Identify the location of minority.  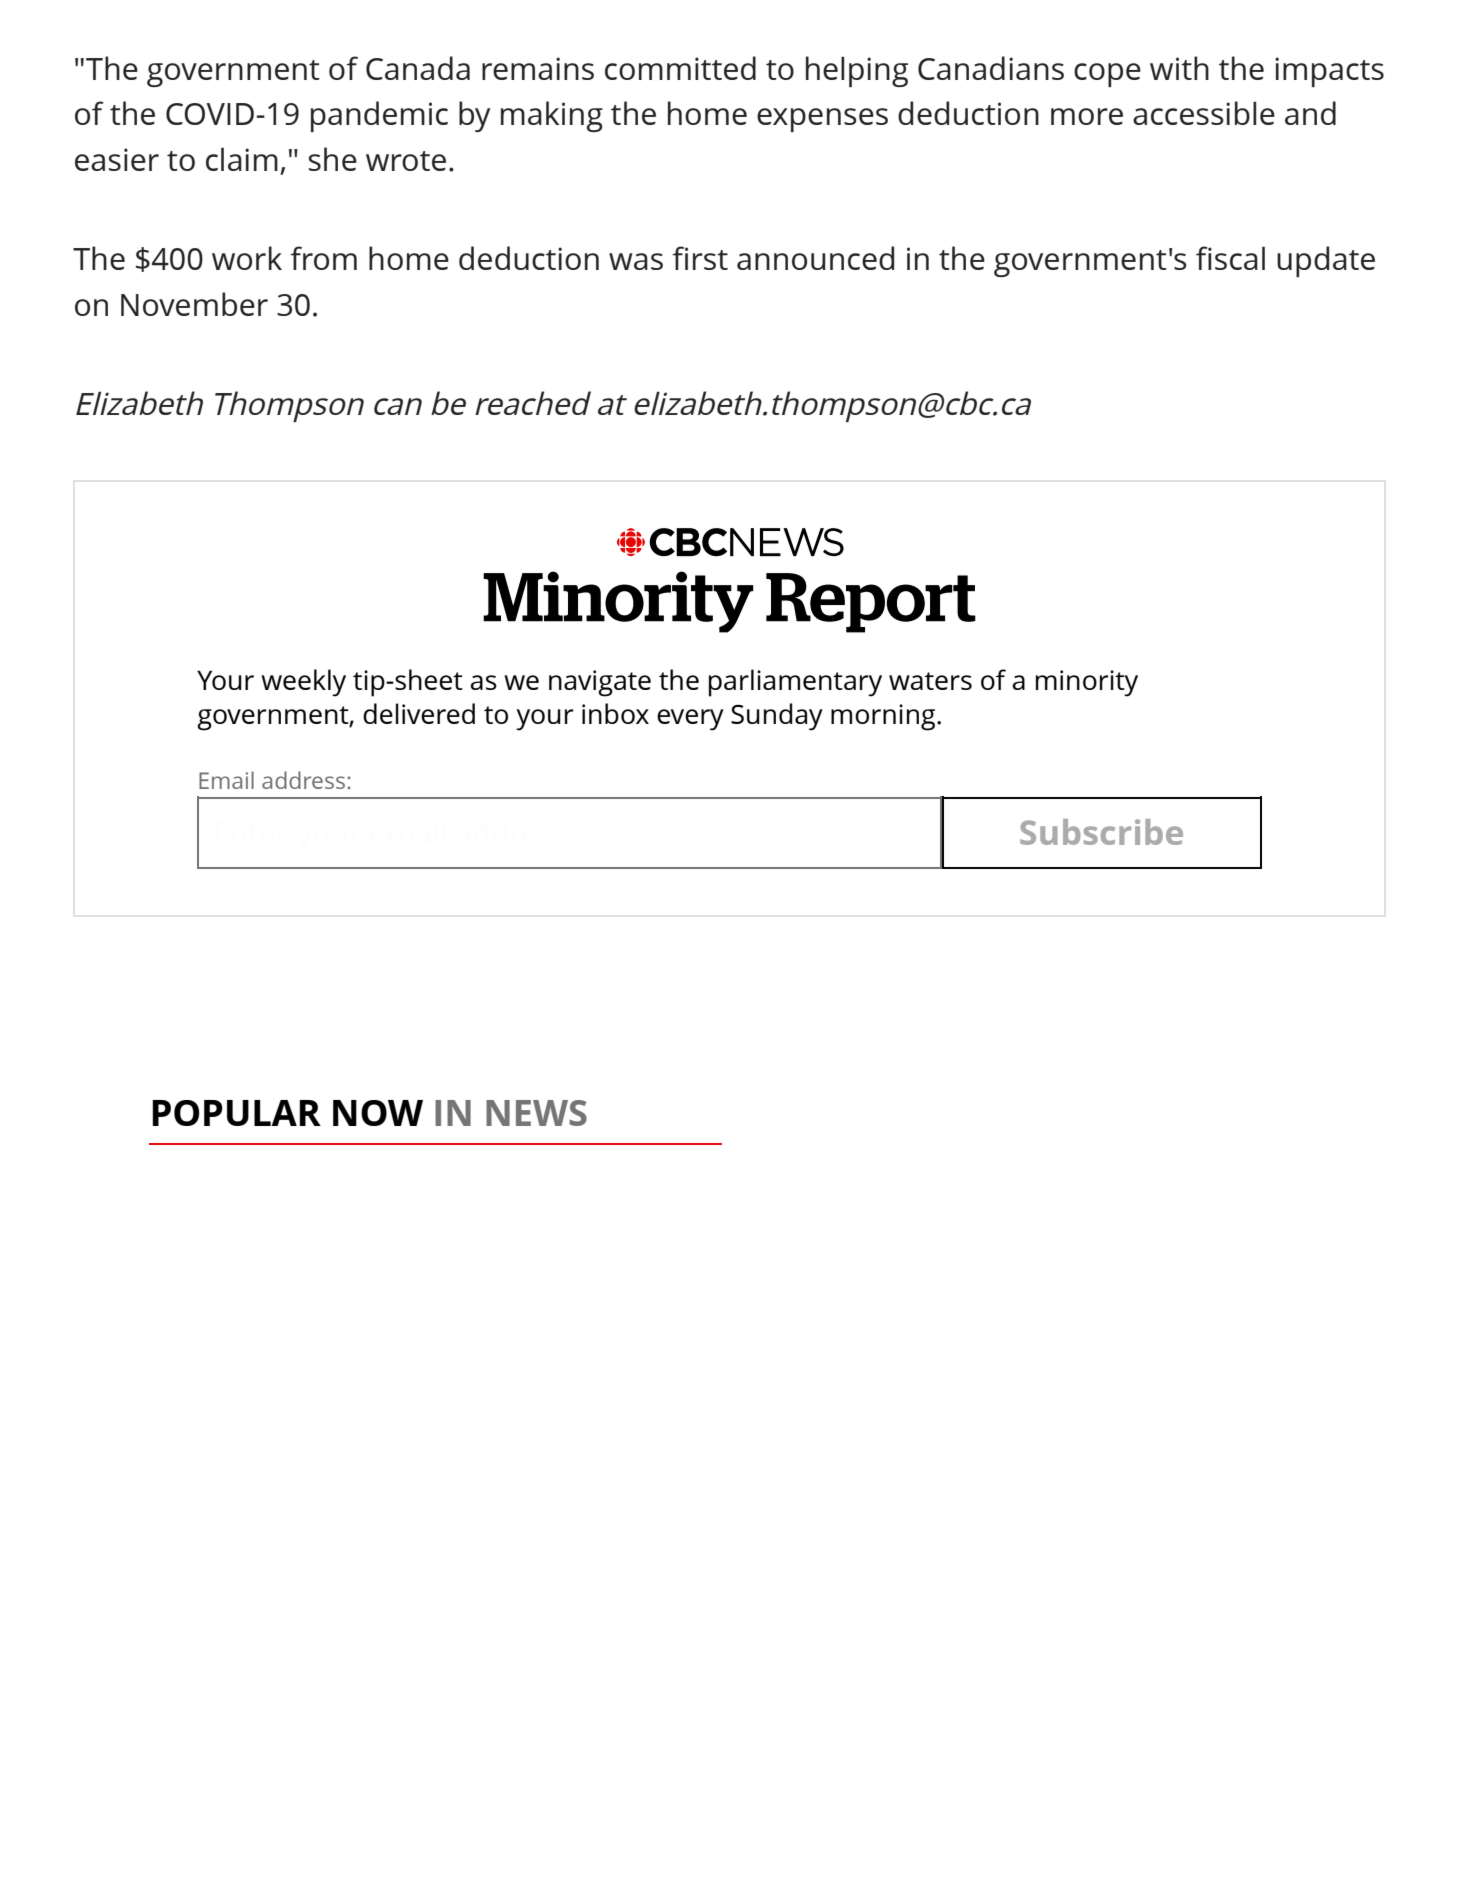
(1087, 683).
